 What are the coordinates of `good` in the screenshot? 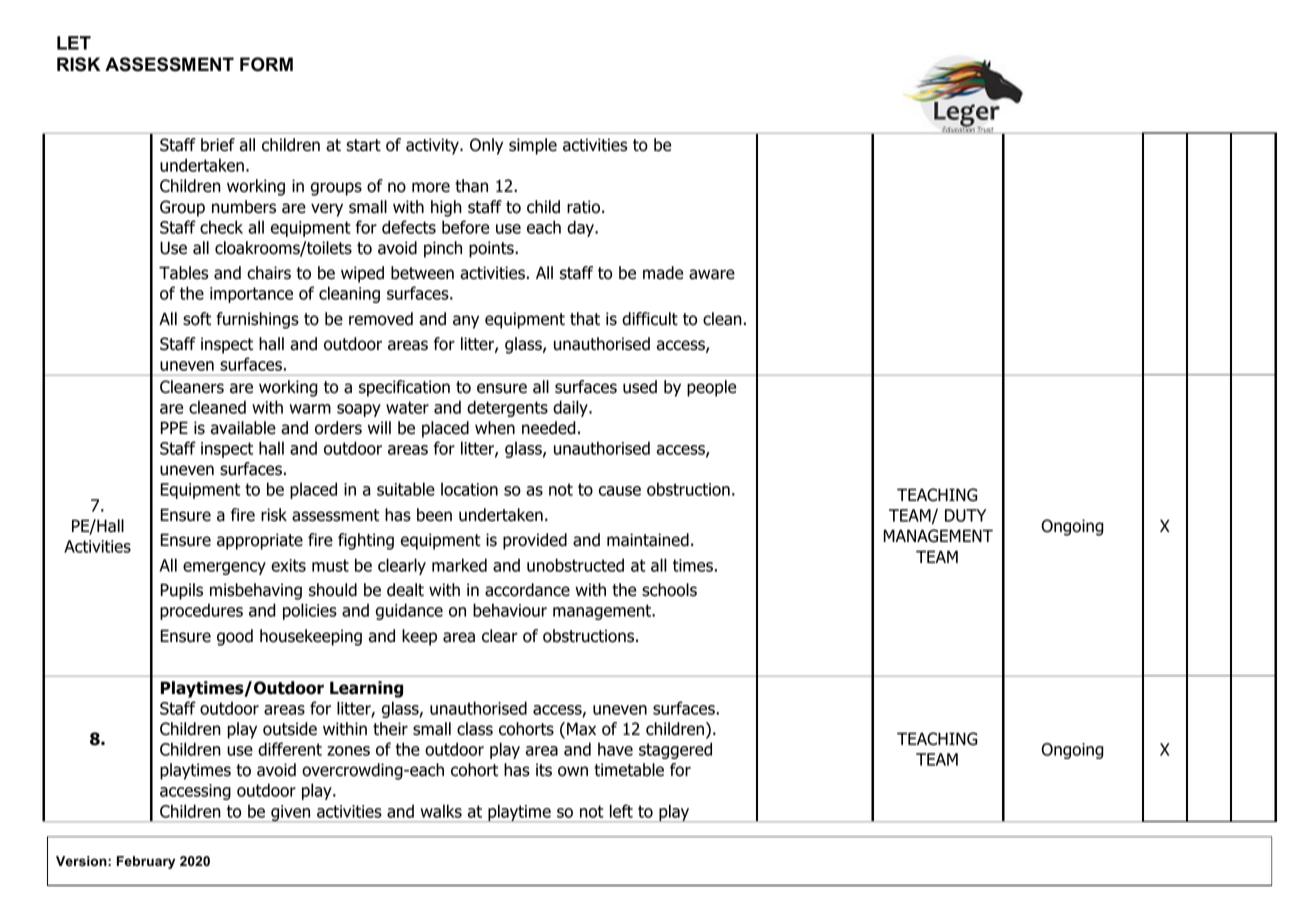 It's located at (235, 637).
